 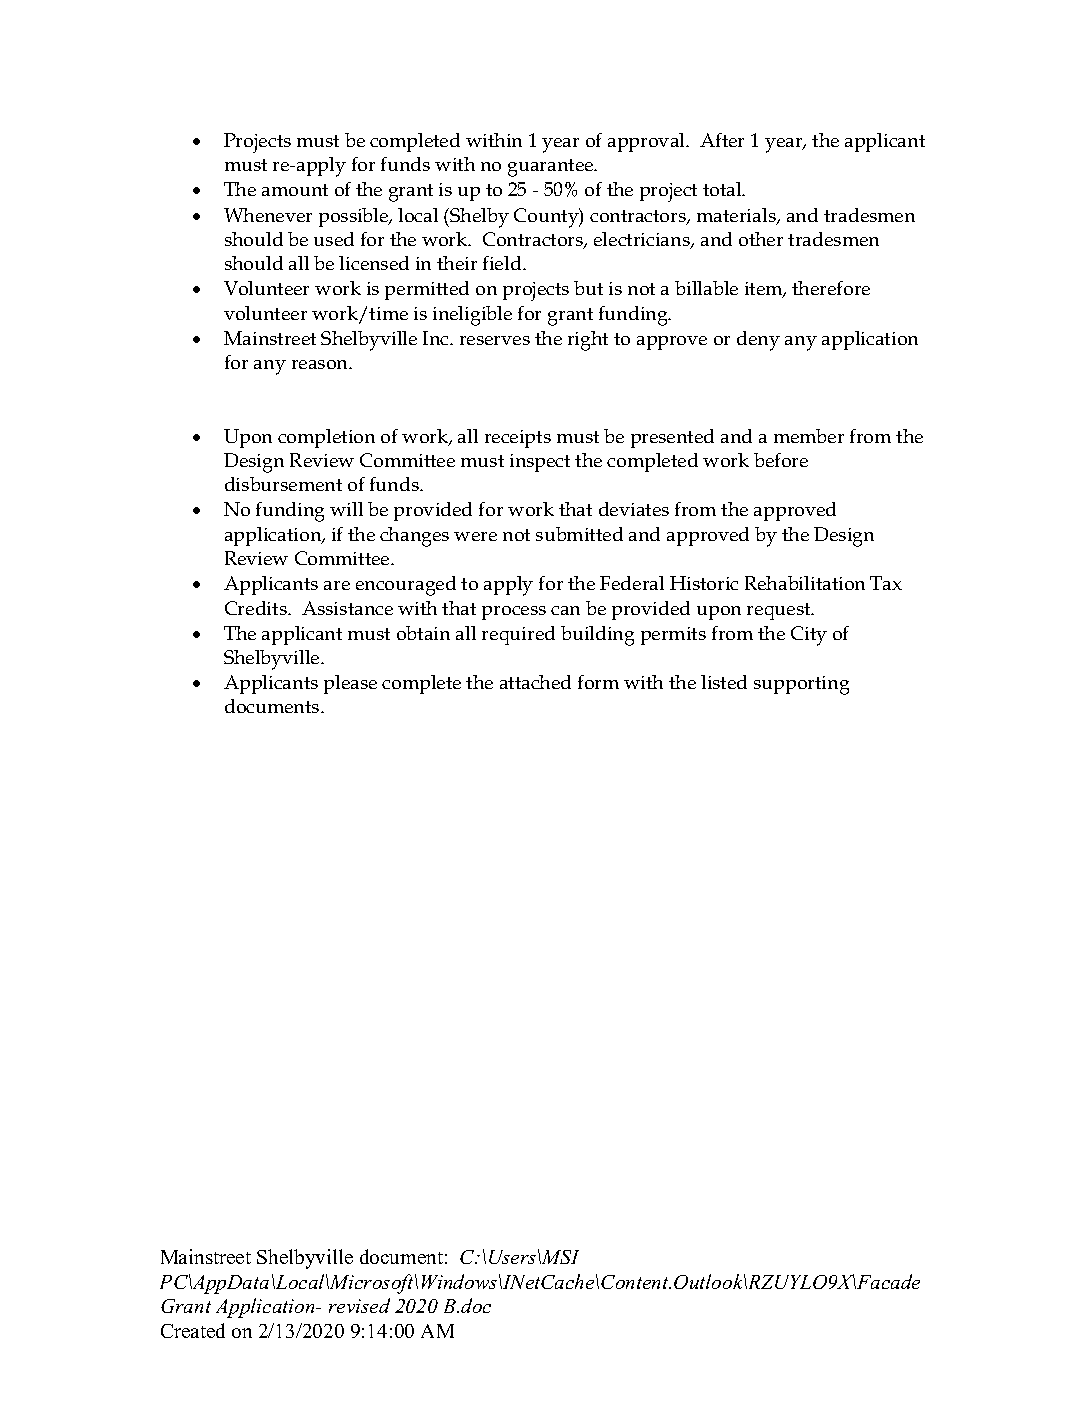 What do you see at coordinates (598, 682) in the screenshot?
I see `form` at bounding box center [598, 682].
